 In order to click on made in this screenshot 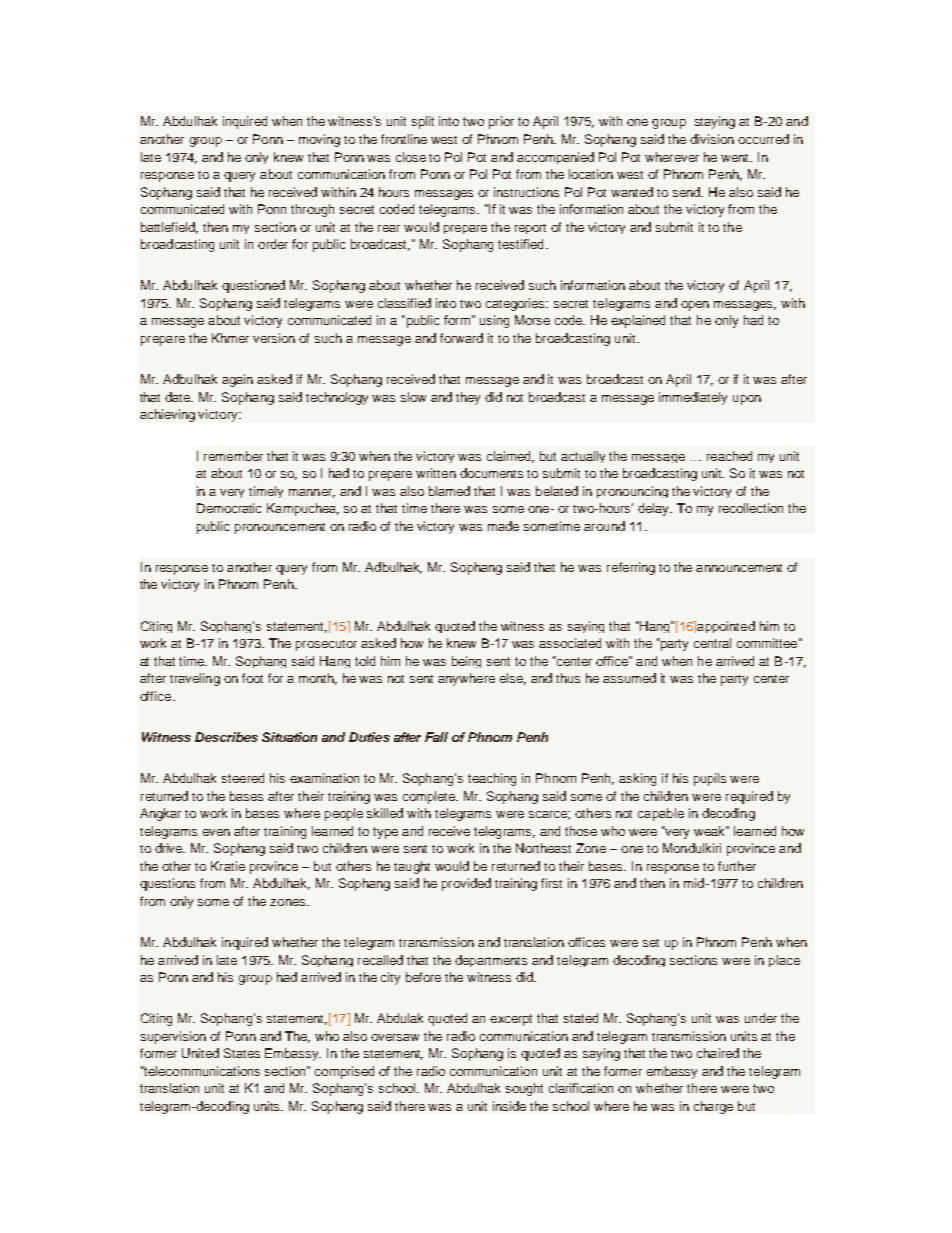, I will do `click(503, 526)`.
